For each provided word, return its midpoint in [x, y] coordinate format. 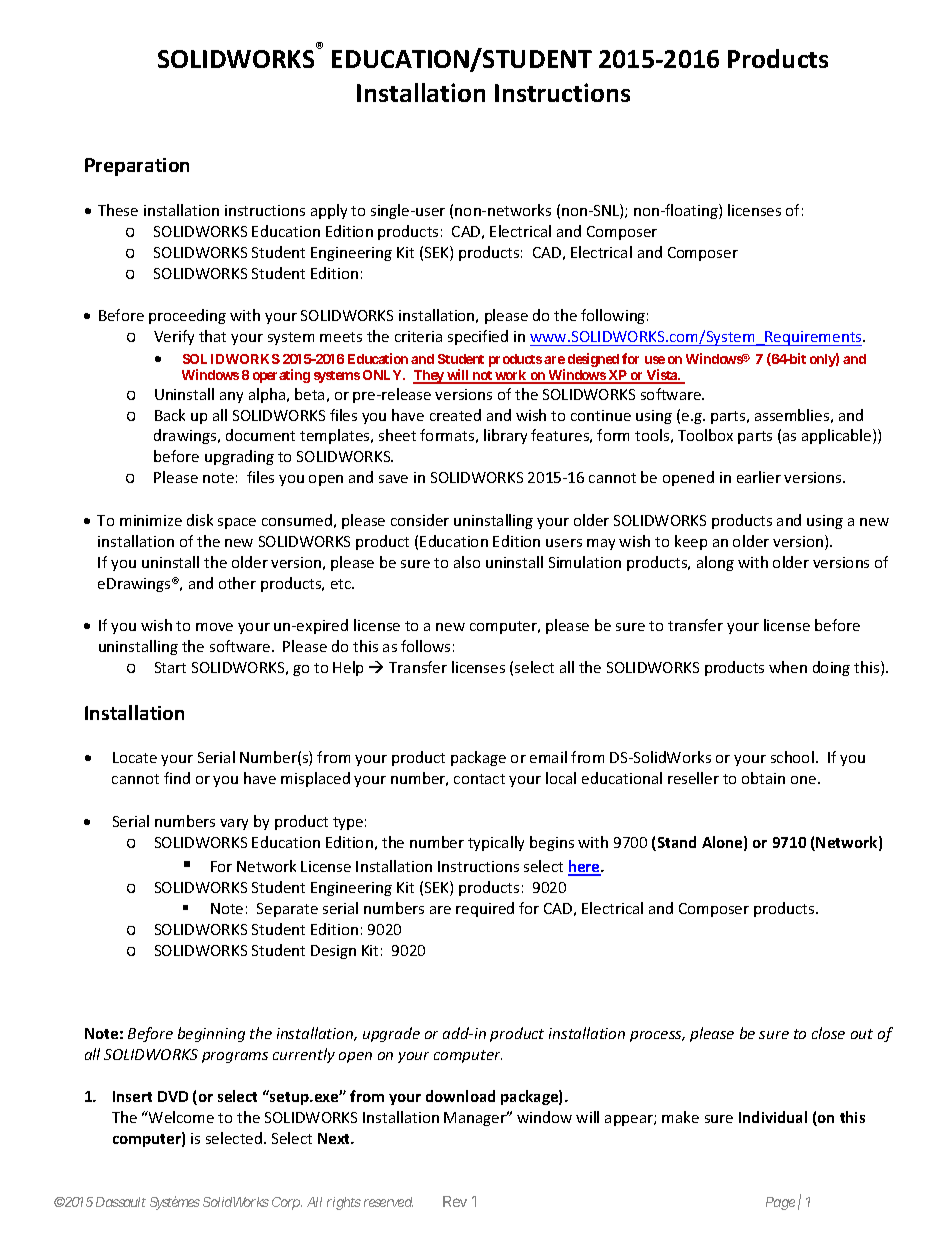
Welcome [180, 1117]
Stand [675, 843]
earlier [759, 477]
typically [496, 843]
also [467, 562]
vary [234, 824]
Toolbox [705, 435]
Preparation [137, 167]
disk [200, 520]
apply [329, 211]
